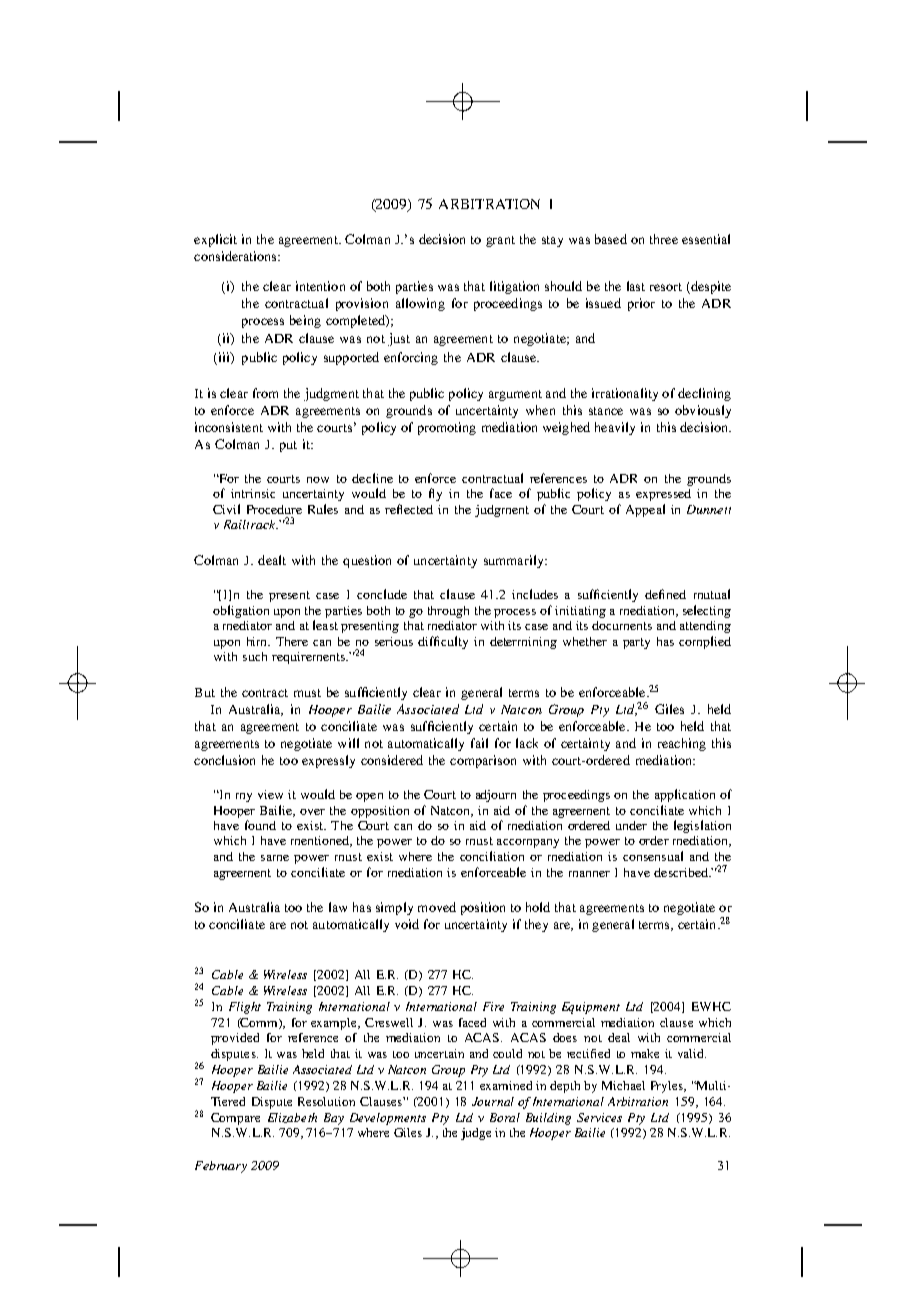  Describe the element at coordinates (292, 1118) in the screenshot. I see `Elizabeth` at that location.
